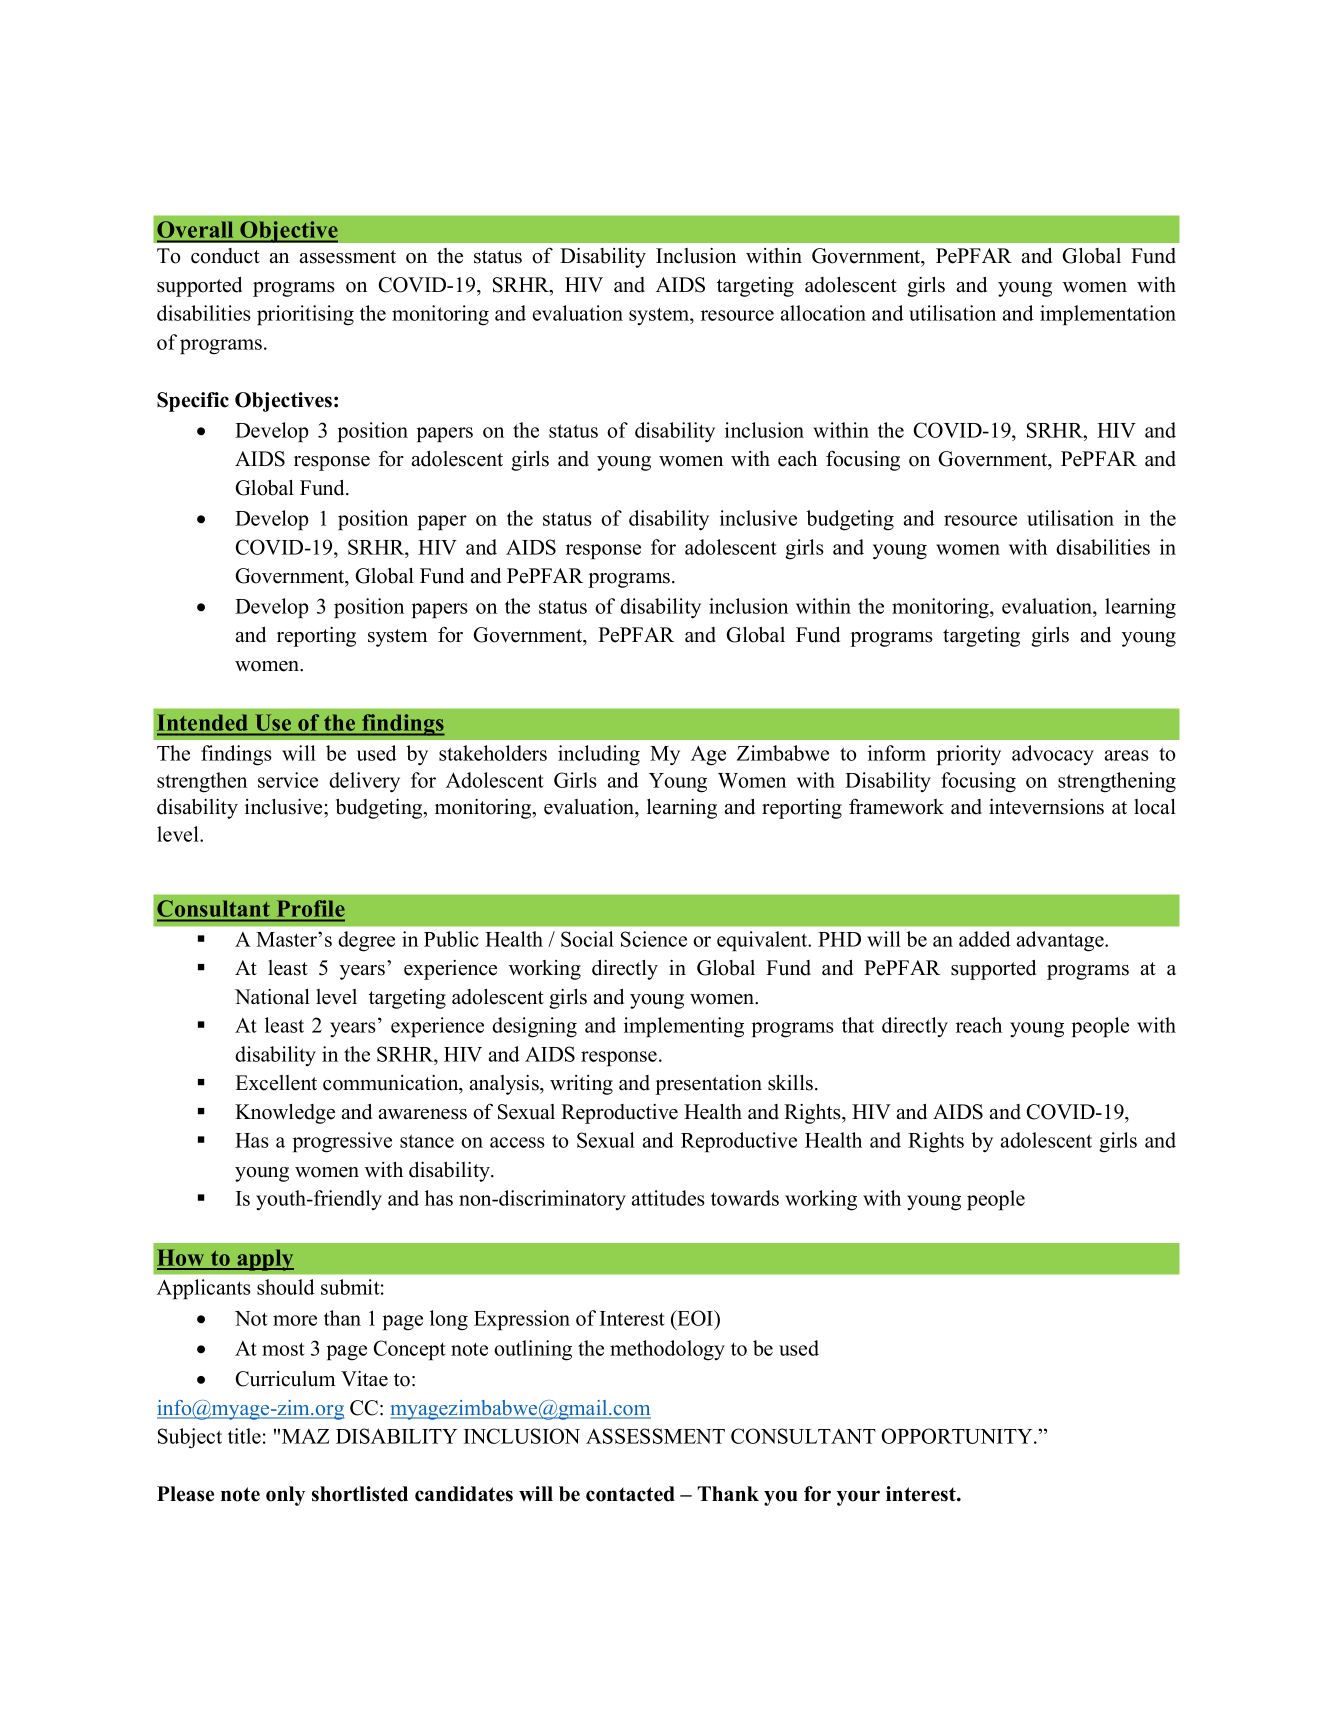  I want to click on attitudes, so click(668, 1198).
